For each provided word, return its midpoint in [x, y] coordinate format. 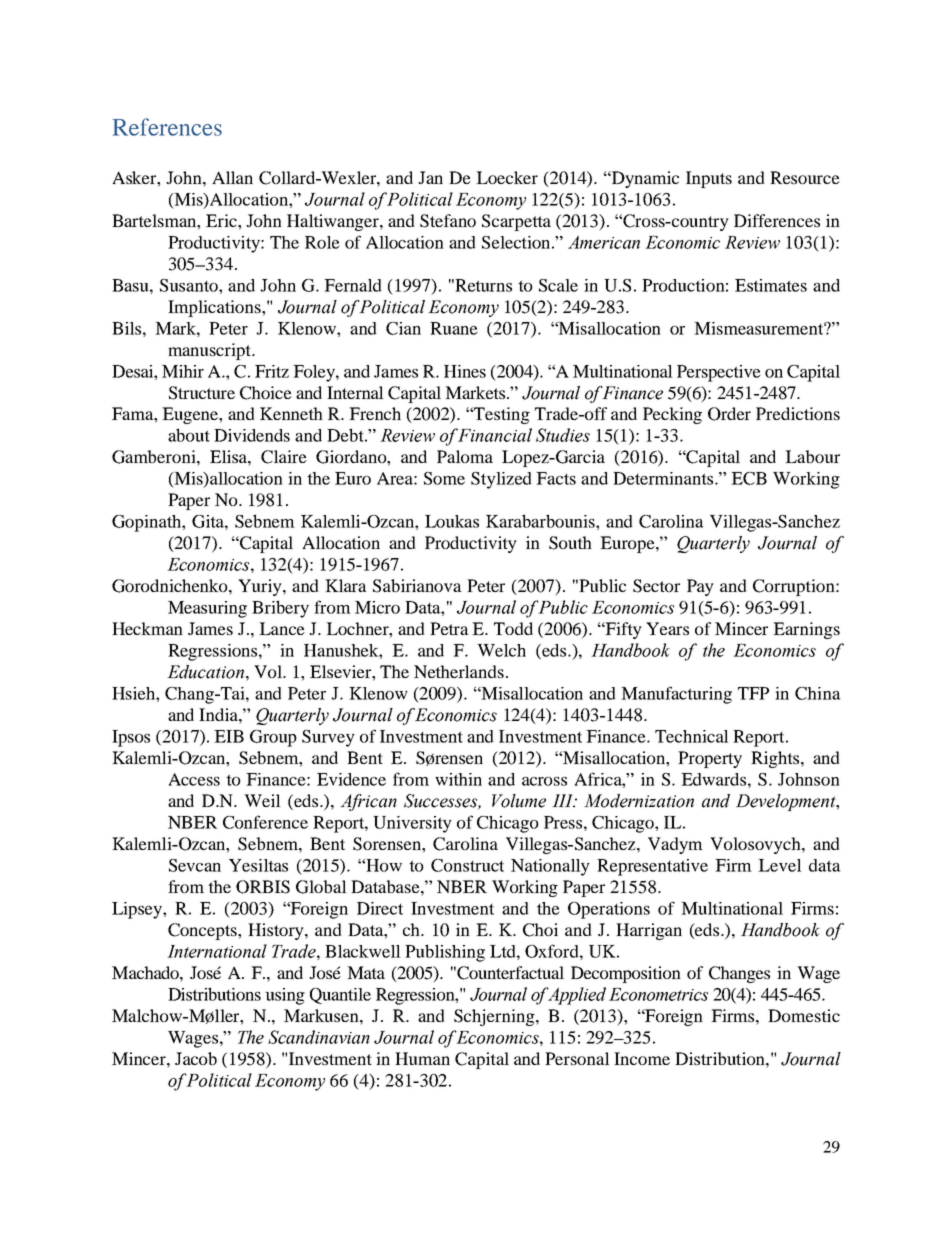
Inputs [709, 179]
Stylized [501, 480]
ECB [749, 478]
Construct [467, 865]
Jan [430, 177]
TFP [753, 693]
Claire [284, 457]
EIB [229, 736]
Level [780, 865]
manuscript [210, 351]
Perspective [719, 373]
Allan [232, 177]
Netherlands [459, 671]
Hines [465, 371]
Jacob [196, 1058]
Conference [265, 822]
